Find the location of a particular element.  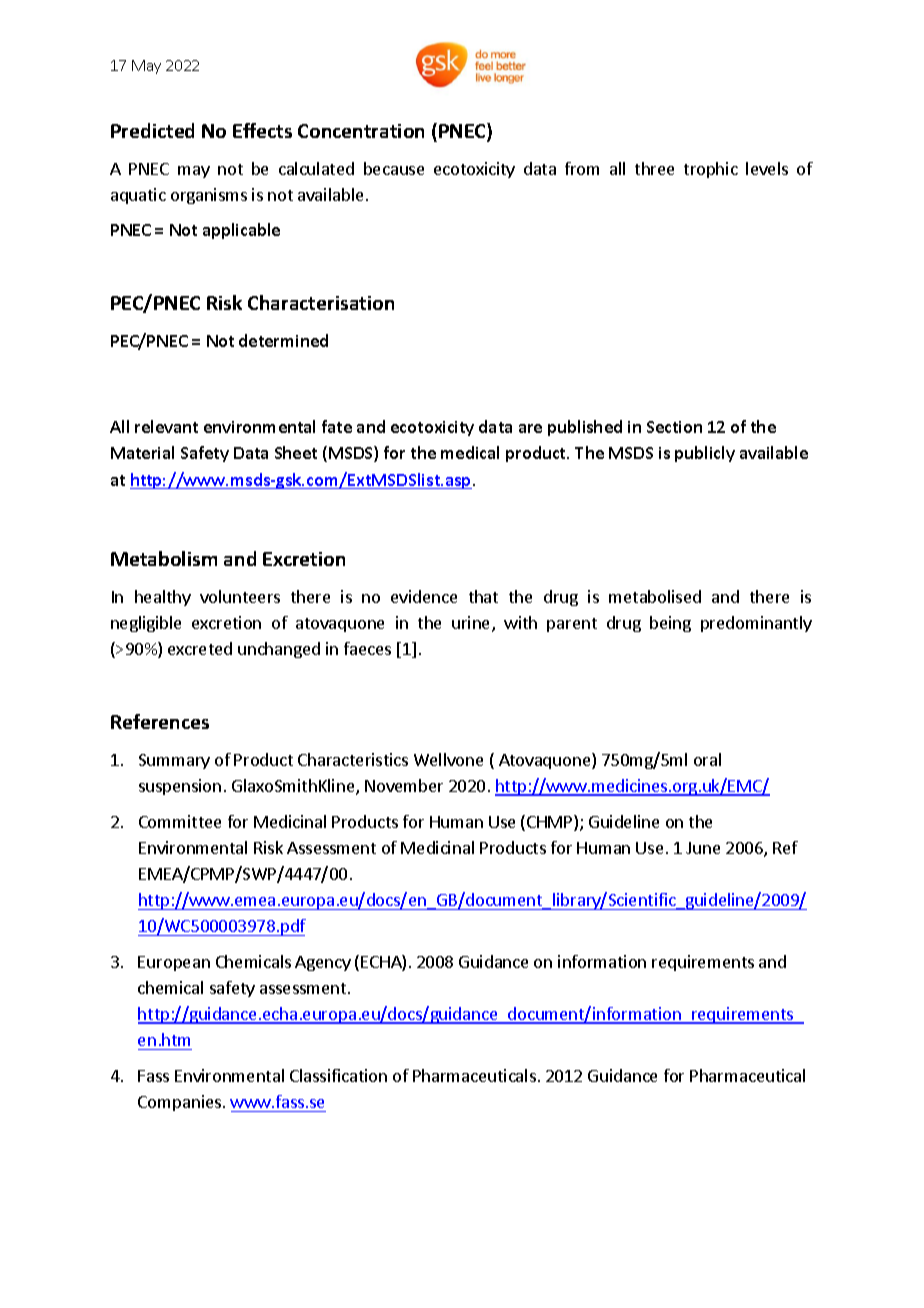

organisms is located at coordinates (209, 196).
